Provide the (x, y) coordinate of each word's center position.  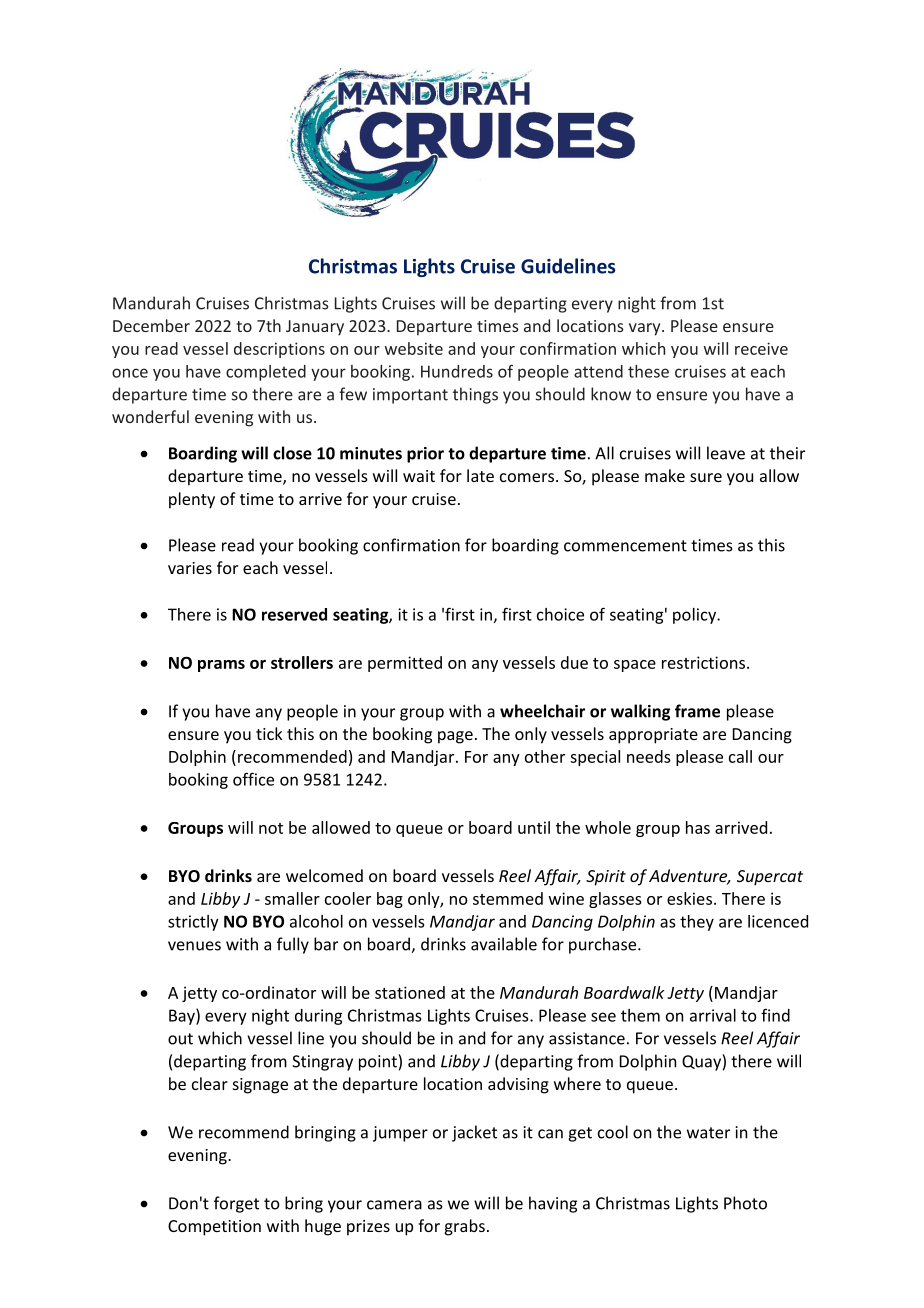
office (253, 779)
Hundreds (457, 371)
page (455, 737)
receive (761, 348)
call (740, 756)
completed (266, 373)
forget (236, 1204)
